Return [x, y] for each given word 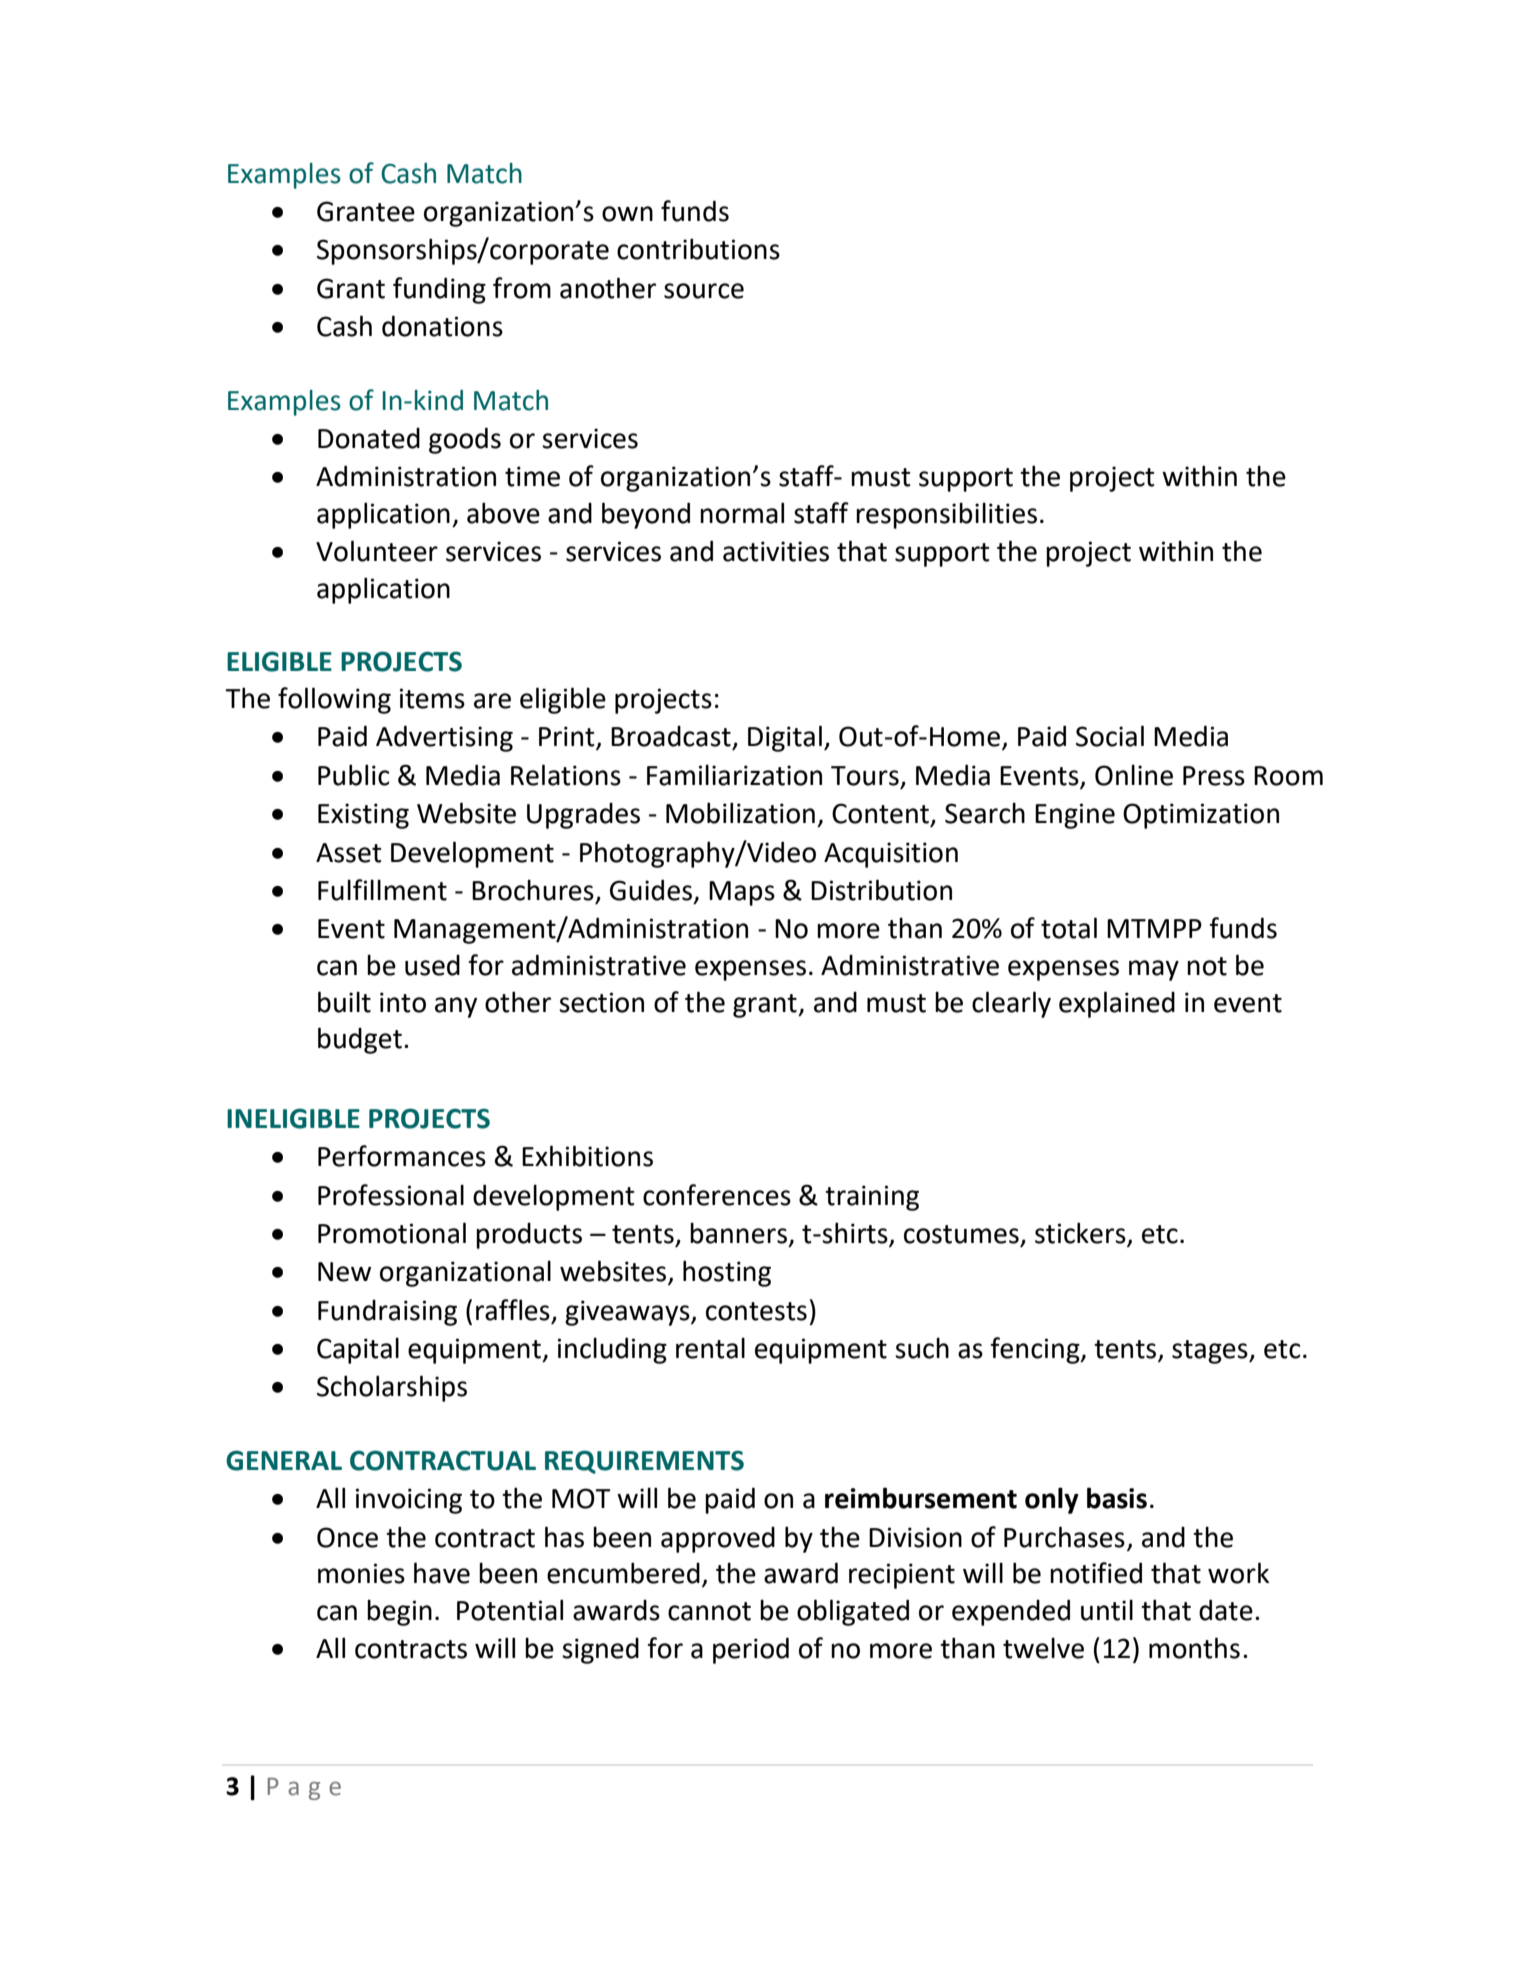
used [432, 965]
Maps [742, 893]
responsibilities [946, 515]
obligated [853, 1612]
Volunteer [377, 551]
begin [399, 1612]
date [1226, 1610]
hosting [727, 1273]
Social [1110, 736]
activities [776, 551]
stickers [1081, 1234]
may [1154, 970]
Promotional [392, 1233]
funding [439, 290]
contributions [698, 249]
